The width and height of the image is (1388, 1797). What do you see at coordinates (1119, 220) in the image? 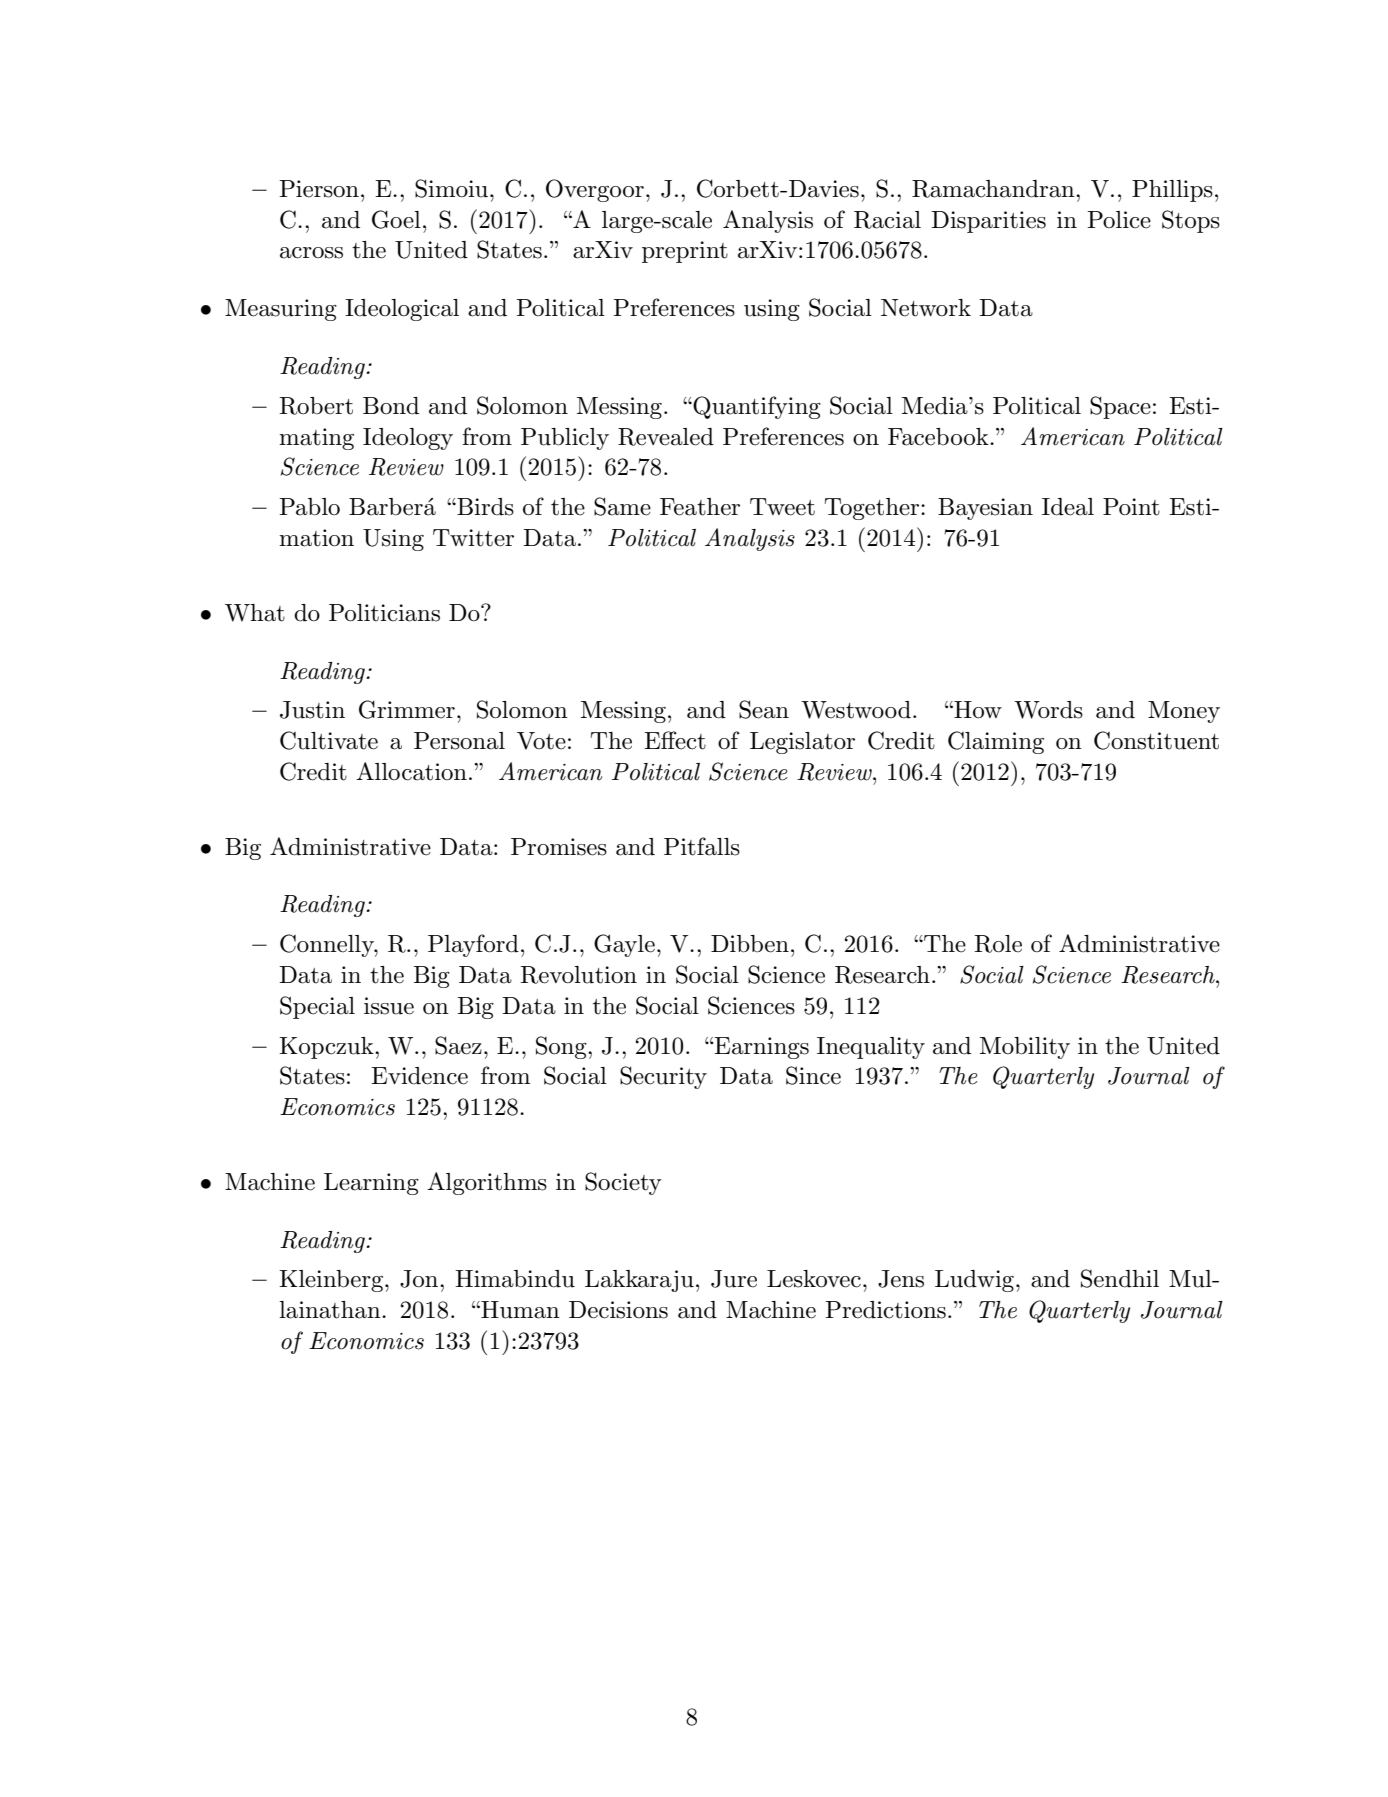
I see `Police` at bounding box center [1119, 220].
